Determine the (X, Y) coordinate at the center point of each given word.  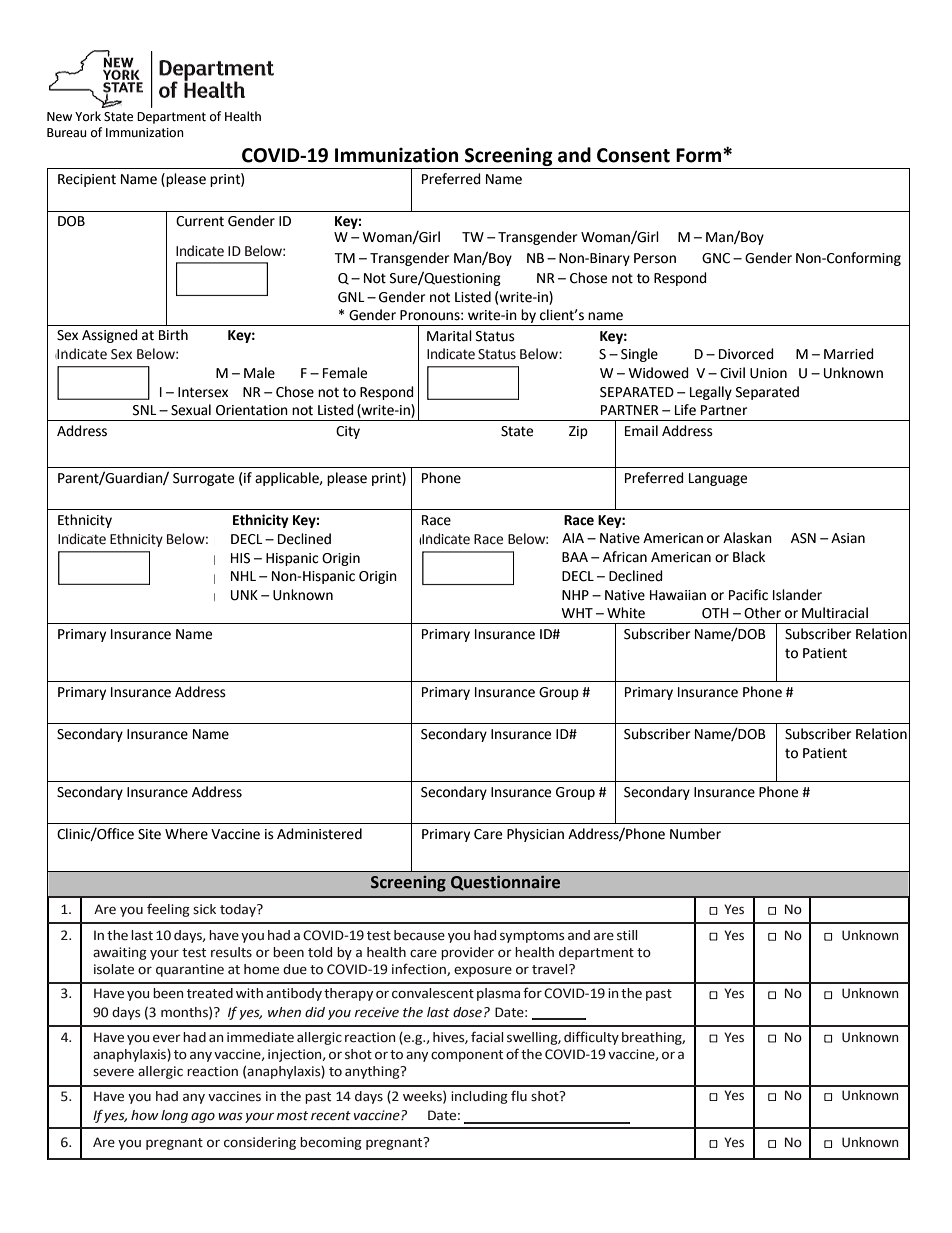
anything (373, 1072)
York (88, 116)
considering (260, 1143)
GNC (716, 258)
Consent (633, 155)
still (627, 935)
